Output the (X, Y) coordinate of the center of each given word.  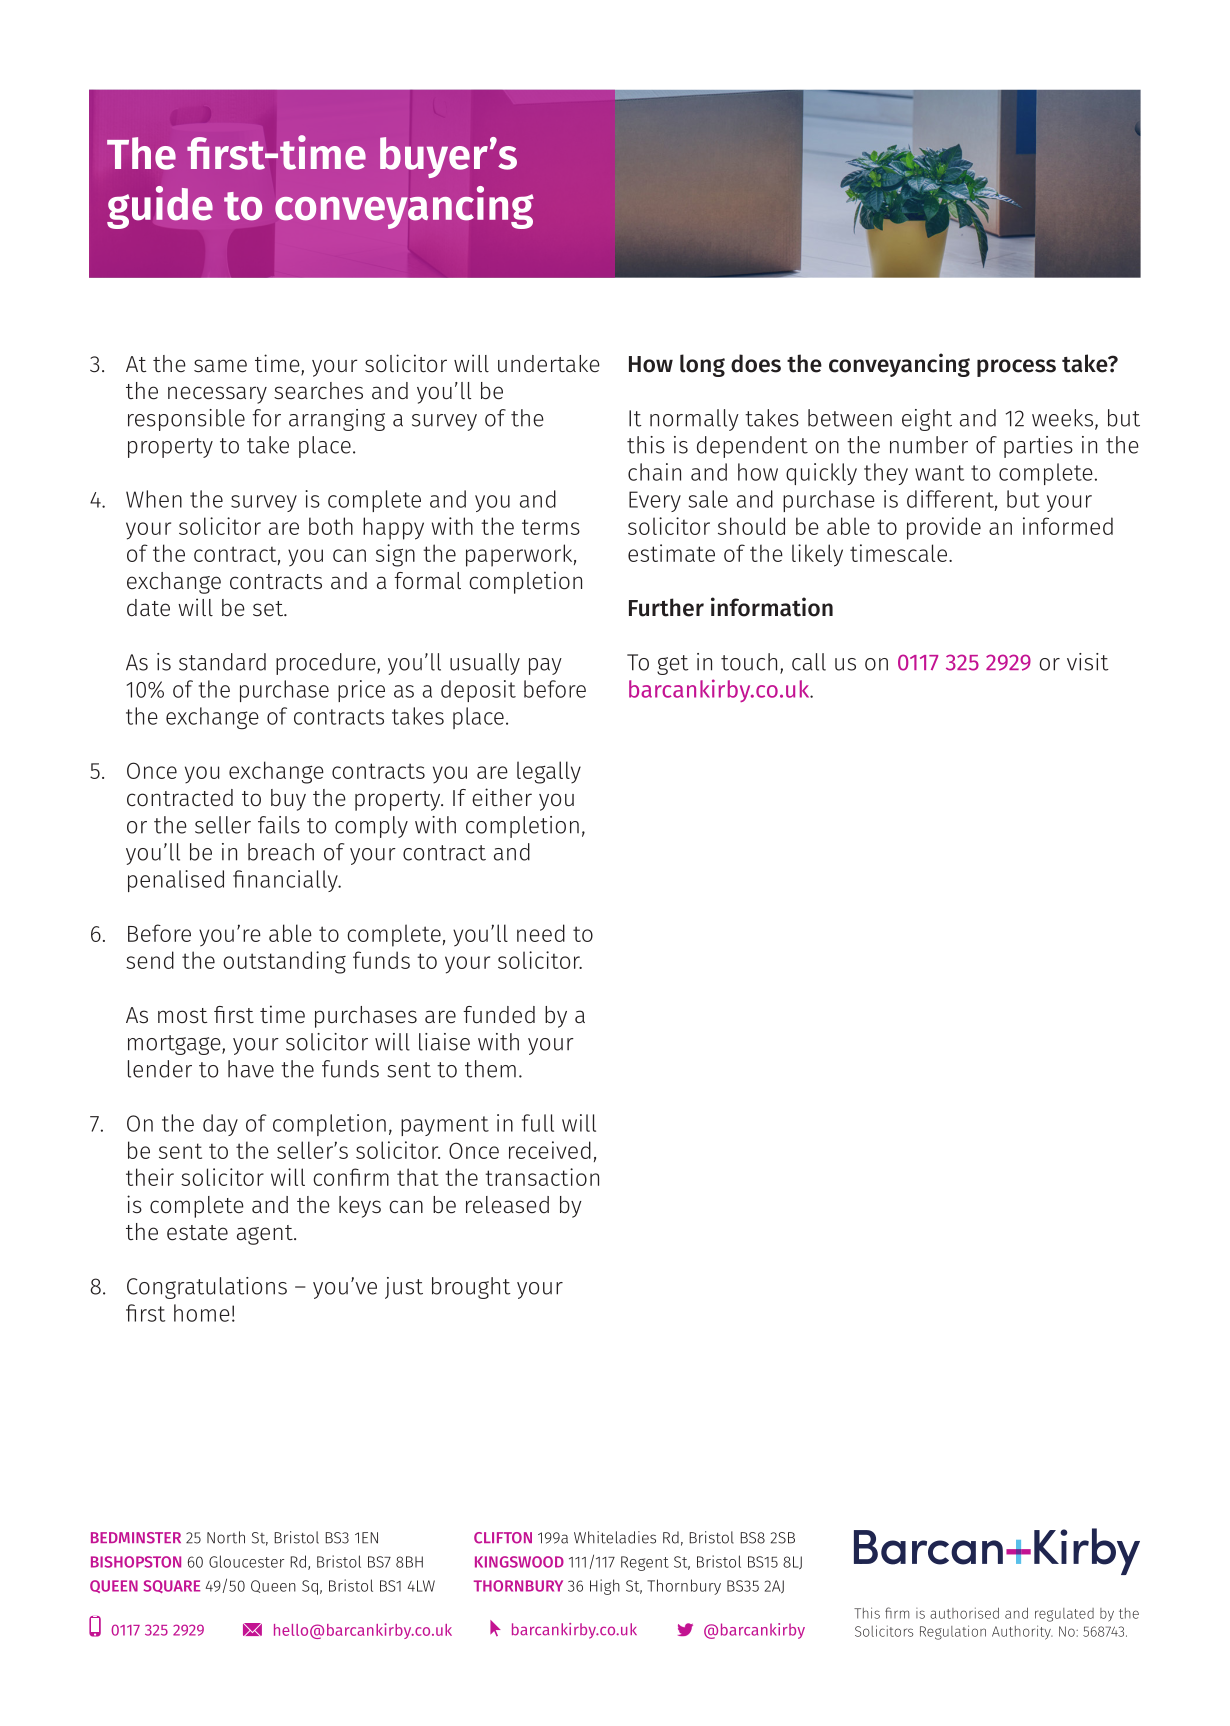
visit (1088, 662)
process (1016, 368)
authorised (964, 1613)
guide (160, 207)
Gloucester (246, 1561)
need (541, 933)
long (702, 365)
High (605, 1587)
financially (286, 881)
